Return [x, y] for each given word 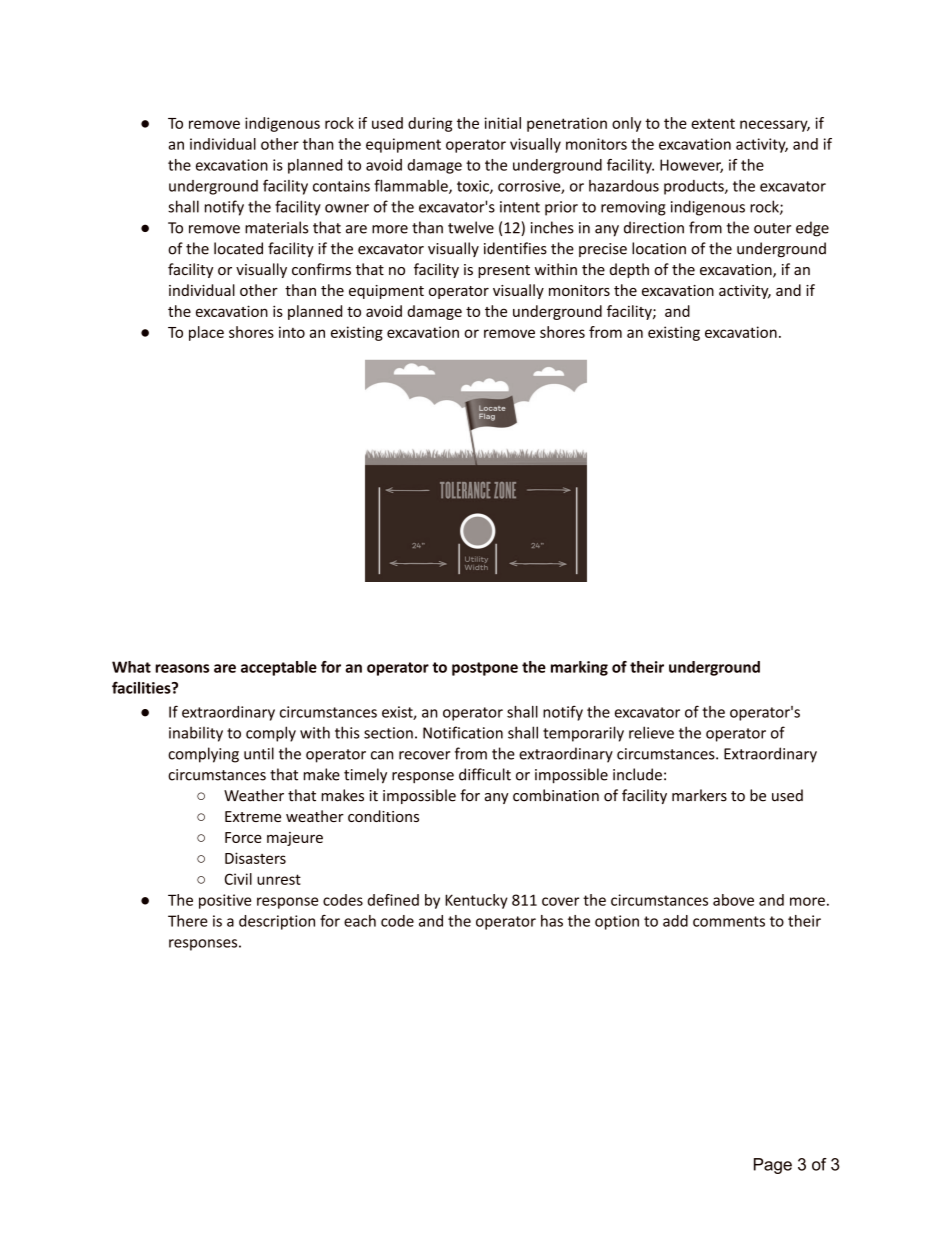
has [552, 921]
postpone [485, 669]
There [188, 921]
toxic [474, 187]
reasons [182, 668]
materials [276, 227]
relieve [651, 732]
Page [773, 1166]
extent [713, 123]
